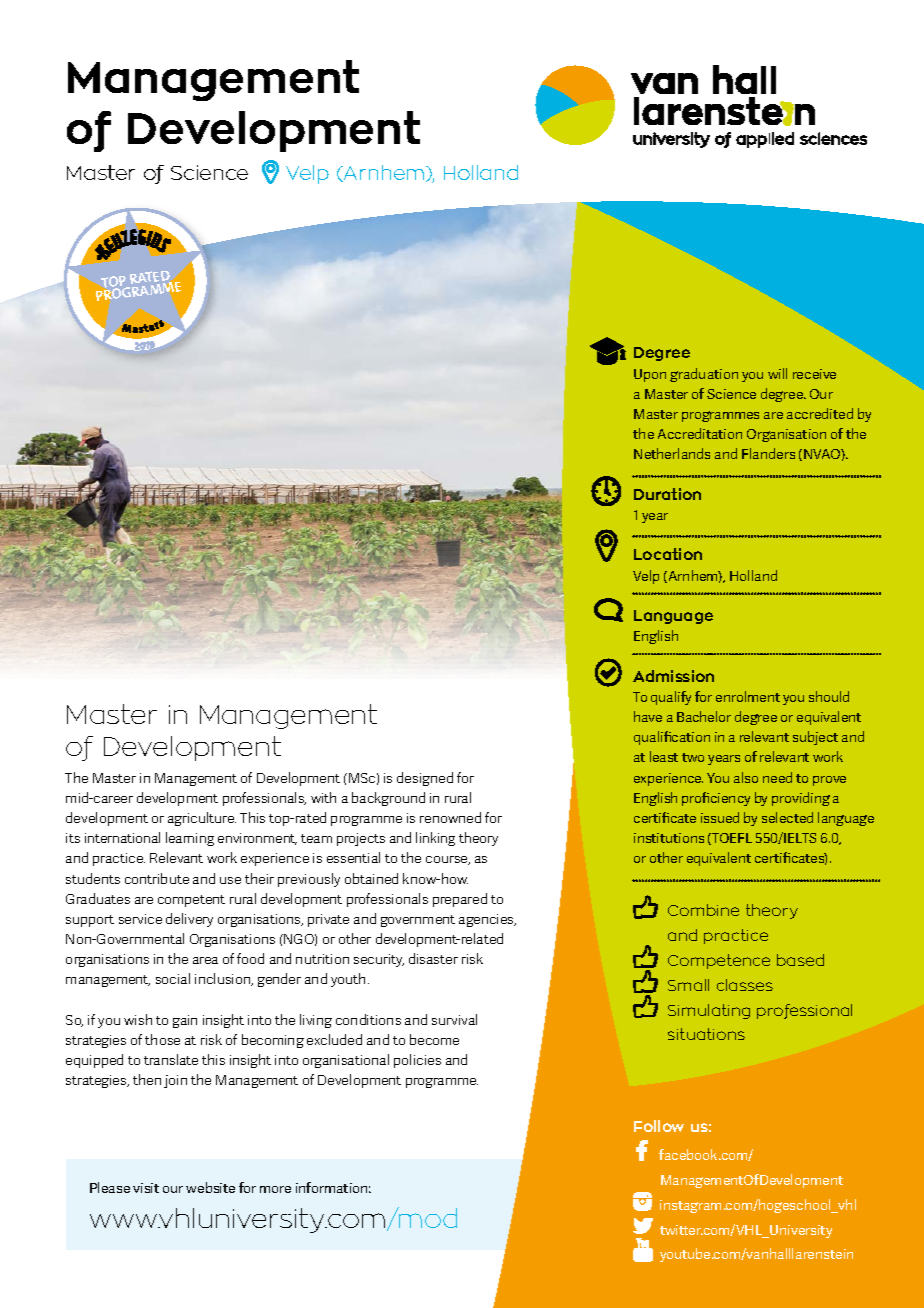 The image size is (924, 1308). I want to click on Netherlands, so click(672, 453).
